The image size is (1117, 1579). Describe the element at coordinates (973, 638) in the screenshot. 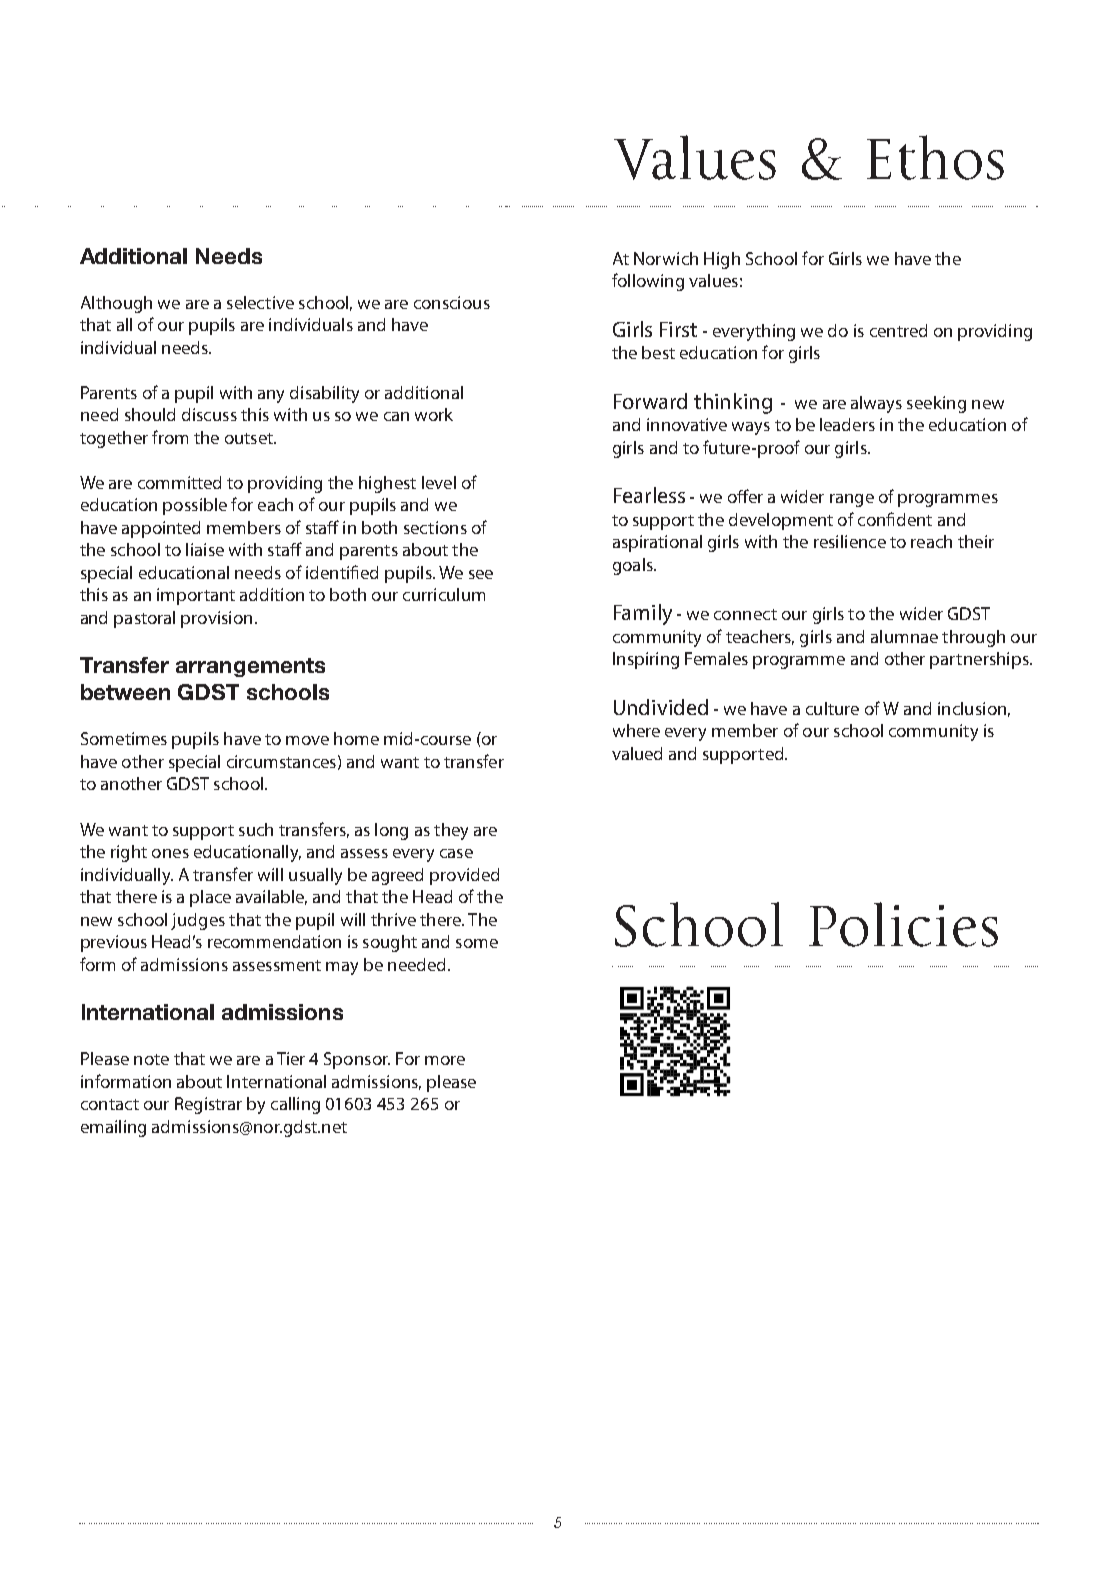

I see `through` at that location.
